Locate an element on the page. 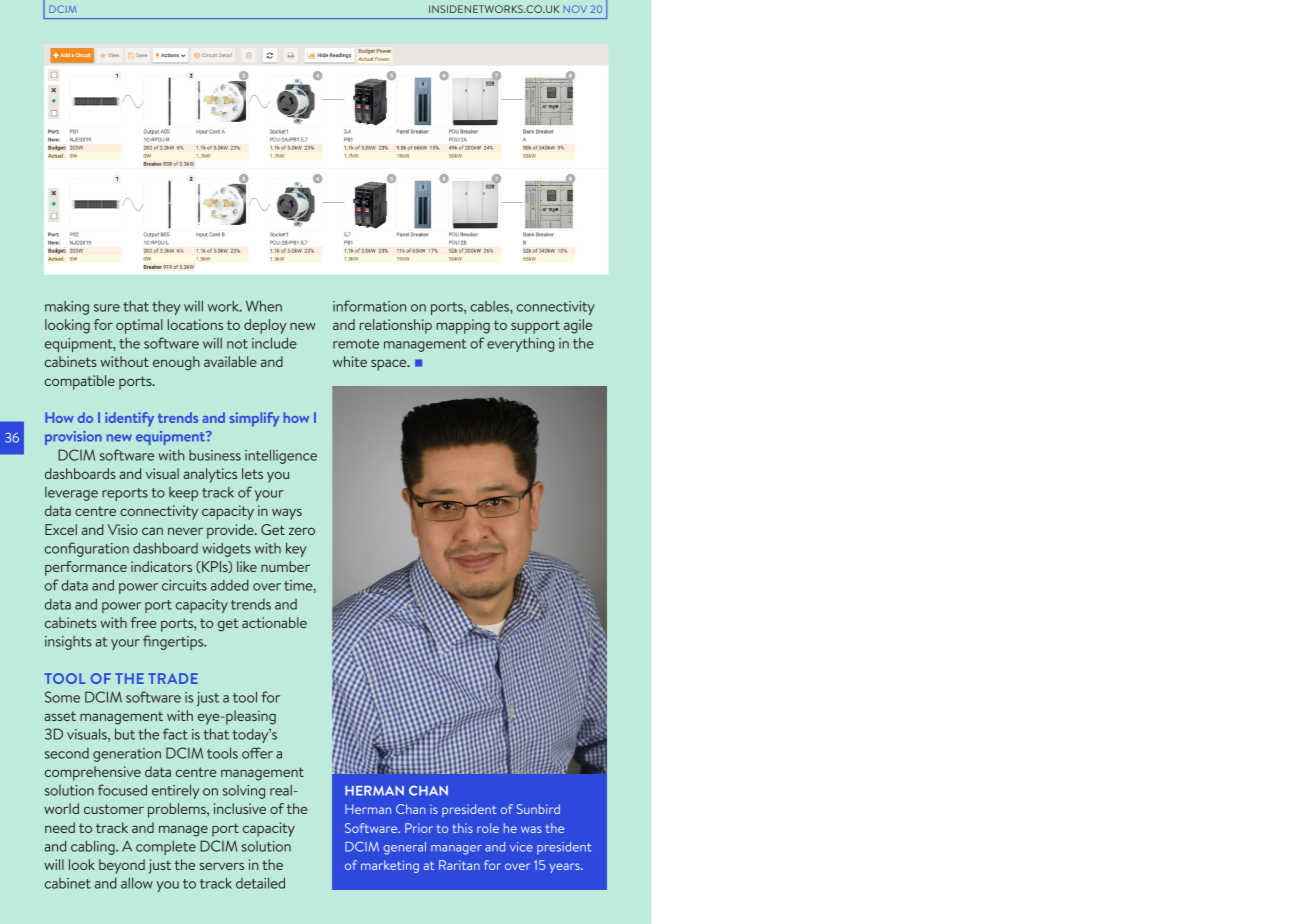  NOV is located at coordinates (575, 9).
